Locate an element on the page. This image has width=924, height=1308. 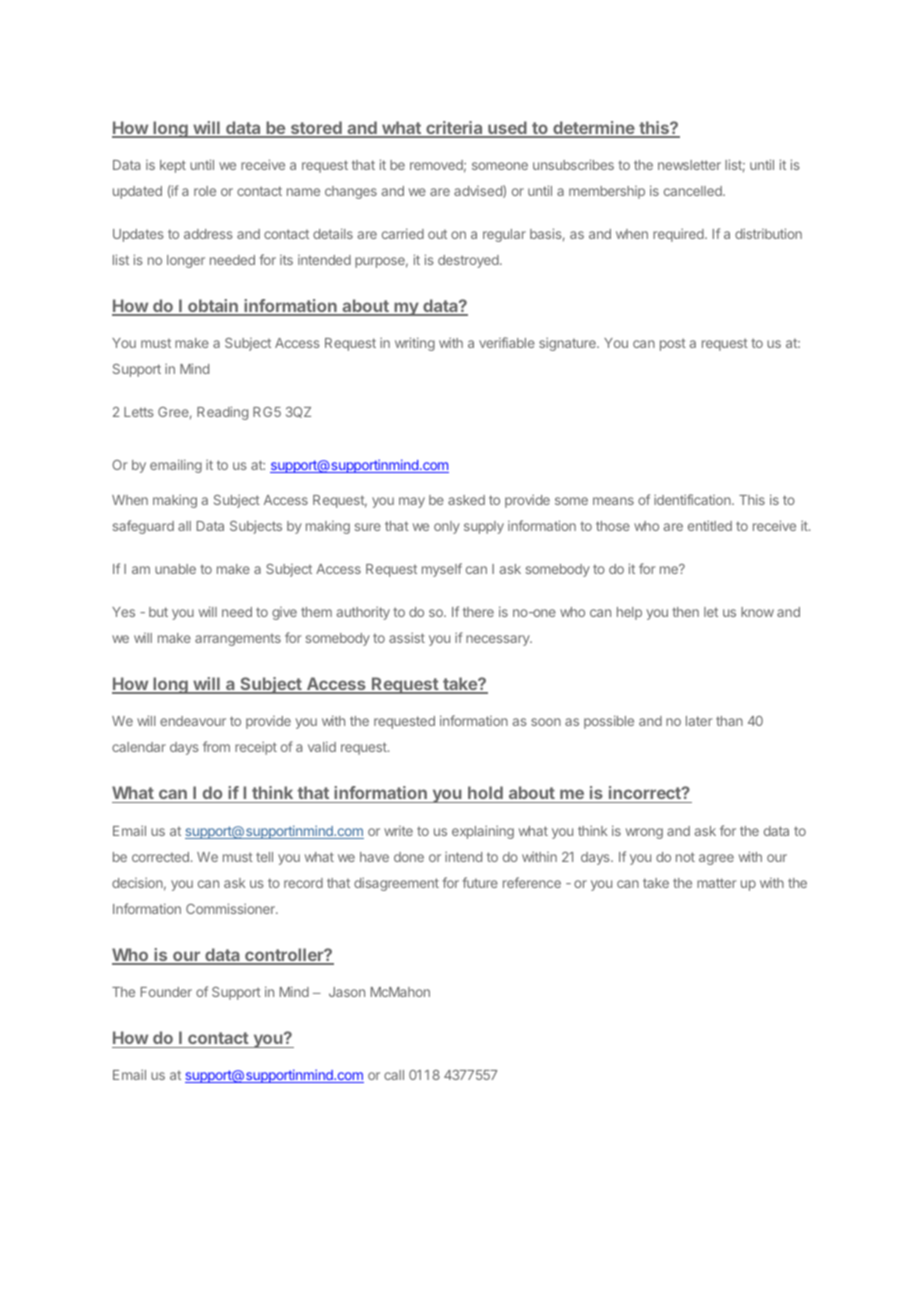
identification is located at coordinates (693, 499).
